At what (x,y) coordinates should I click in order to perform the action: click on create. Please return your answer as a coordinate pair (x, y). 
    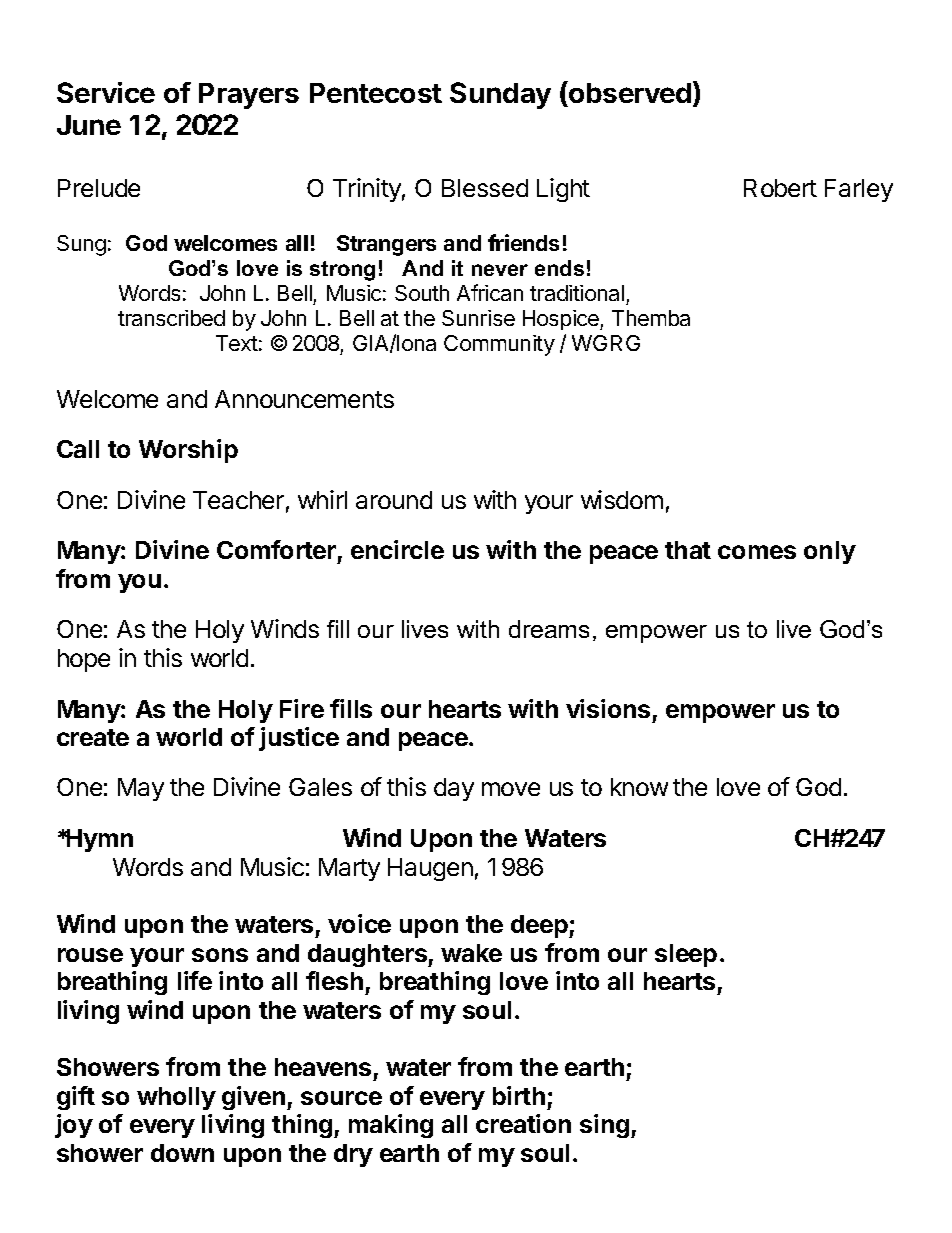
    Looking at the image, I should click on (93, 737).
